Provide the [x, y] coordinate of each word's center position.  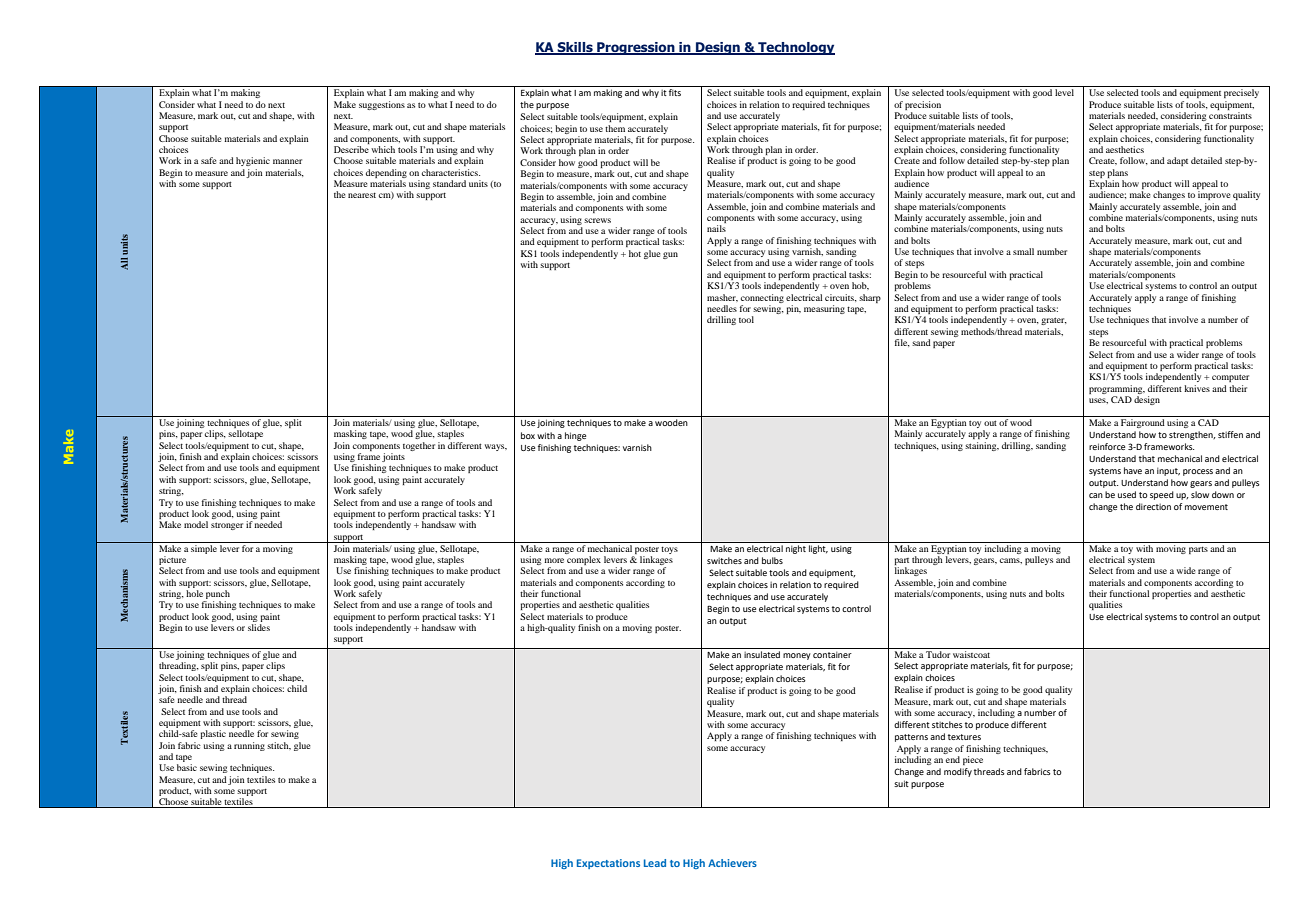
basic [187, 767]
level [1064, 92]
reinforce [1107, 446]
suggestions [382, 105]
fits [675, 92]
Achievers [732, 863]
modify [958, 772]
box [528, 435]
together [419, 446]
